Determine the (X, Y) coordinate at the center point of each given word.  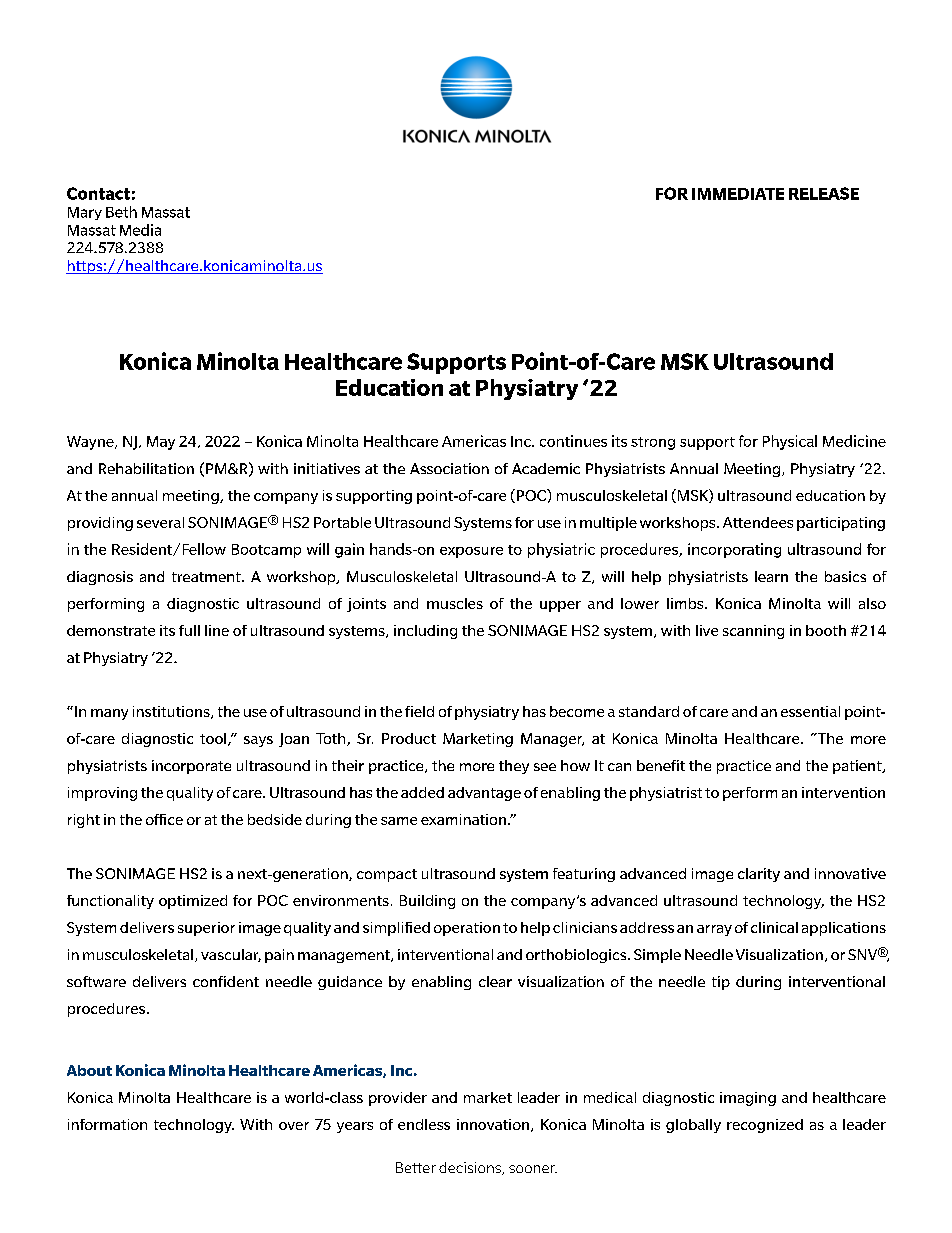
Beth (121, 212)
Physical (790, 442)
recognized (765, 1126)
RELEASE (824, 193)
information (107, 1124)
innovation (493, 1124)
